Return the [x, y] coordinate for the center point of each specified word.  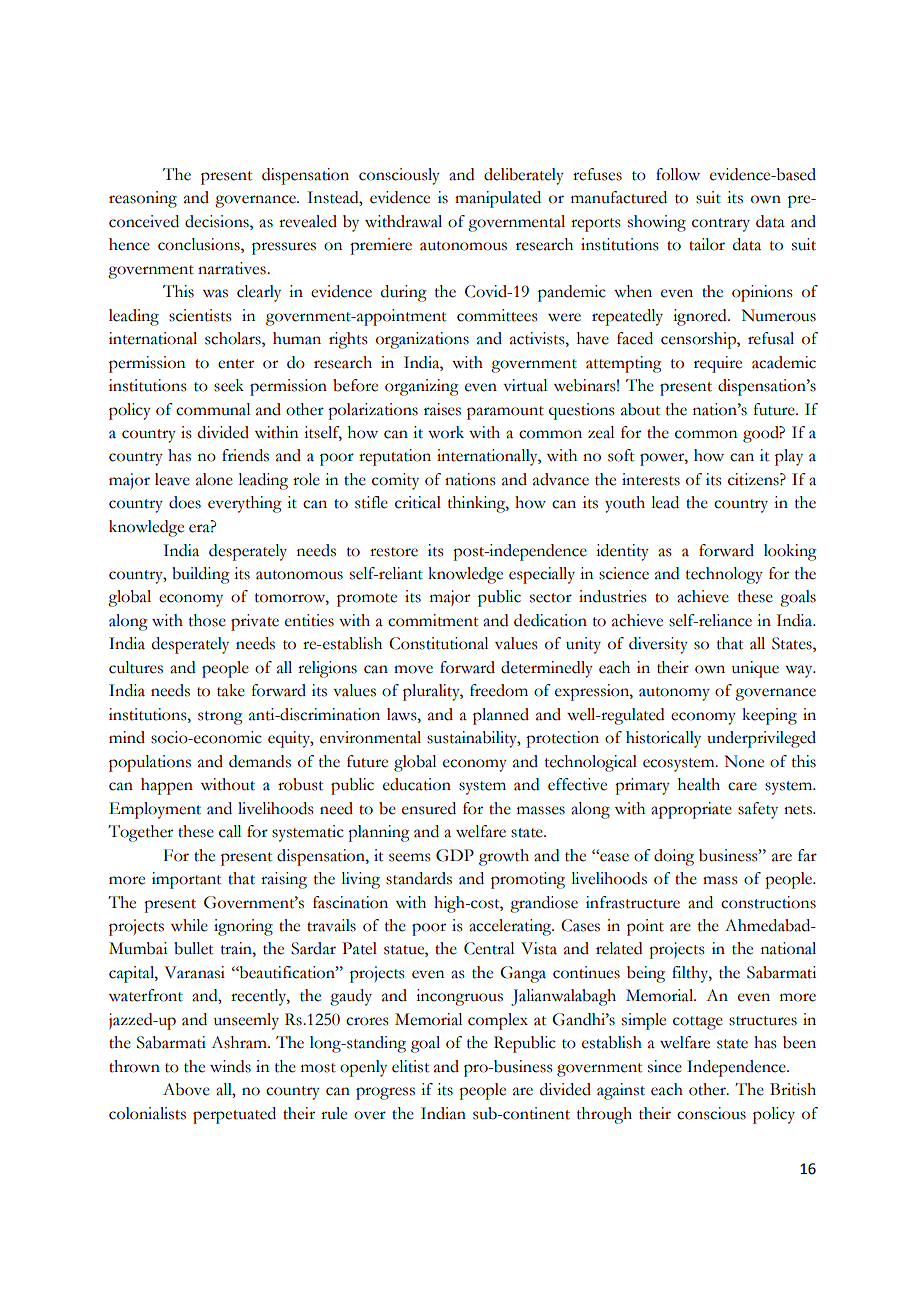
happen [167, 786]
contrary [721, 225]
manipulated [498, 199]
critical [418, 502]
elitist [410, 1066]
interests [651, 479]
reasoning [143, 199]
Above [186, 1089]
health [699, 784]
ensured [429, 808]
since [665, 1066]
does [185, 502]
